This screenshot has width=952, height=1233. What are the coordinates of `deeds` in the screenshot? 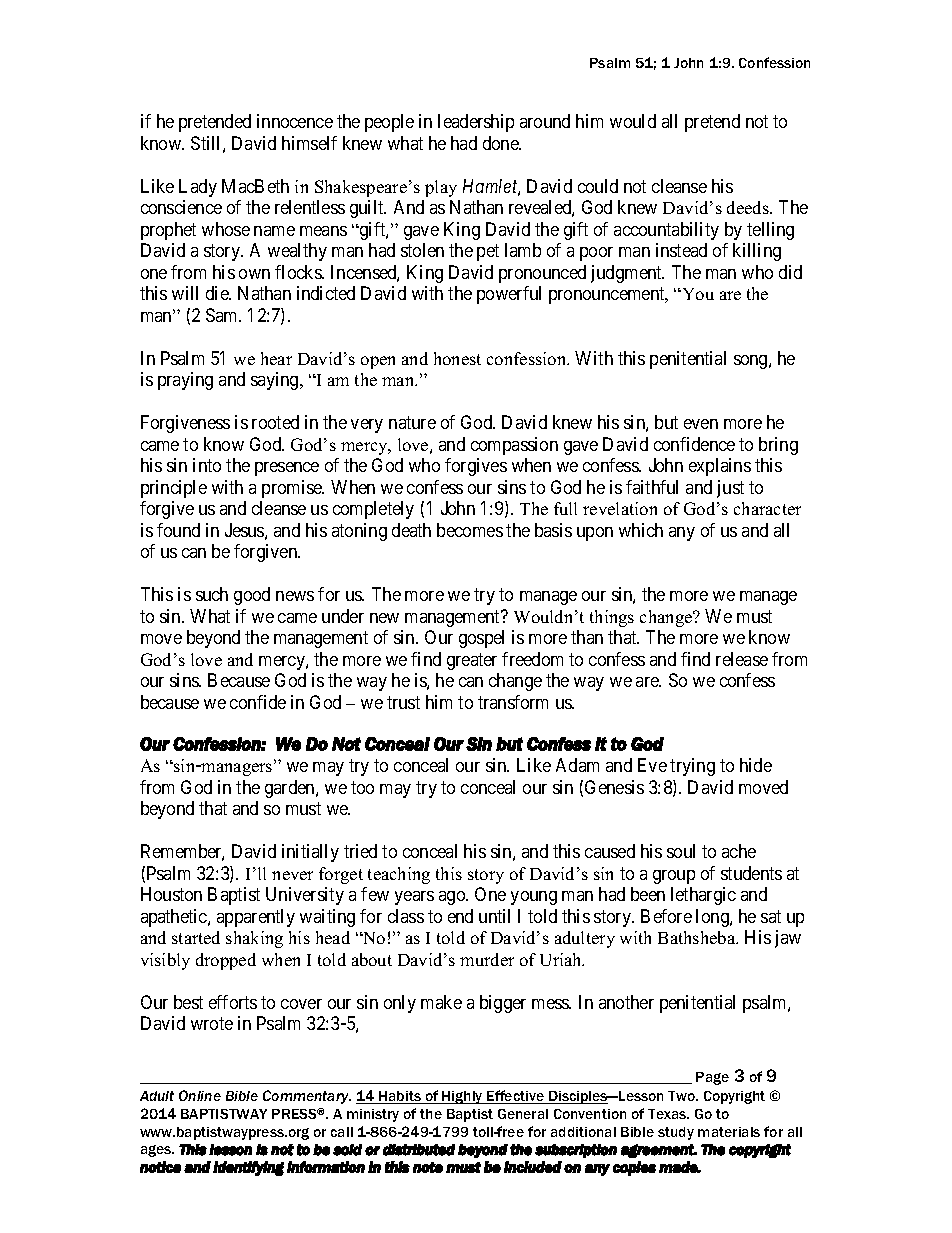 It's located at (749, 207).
